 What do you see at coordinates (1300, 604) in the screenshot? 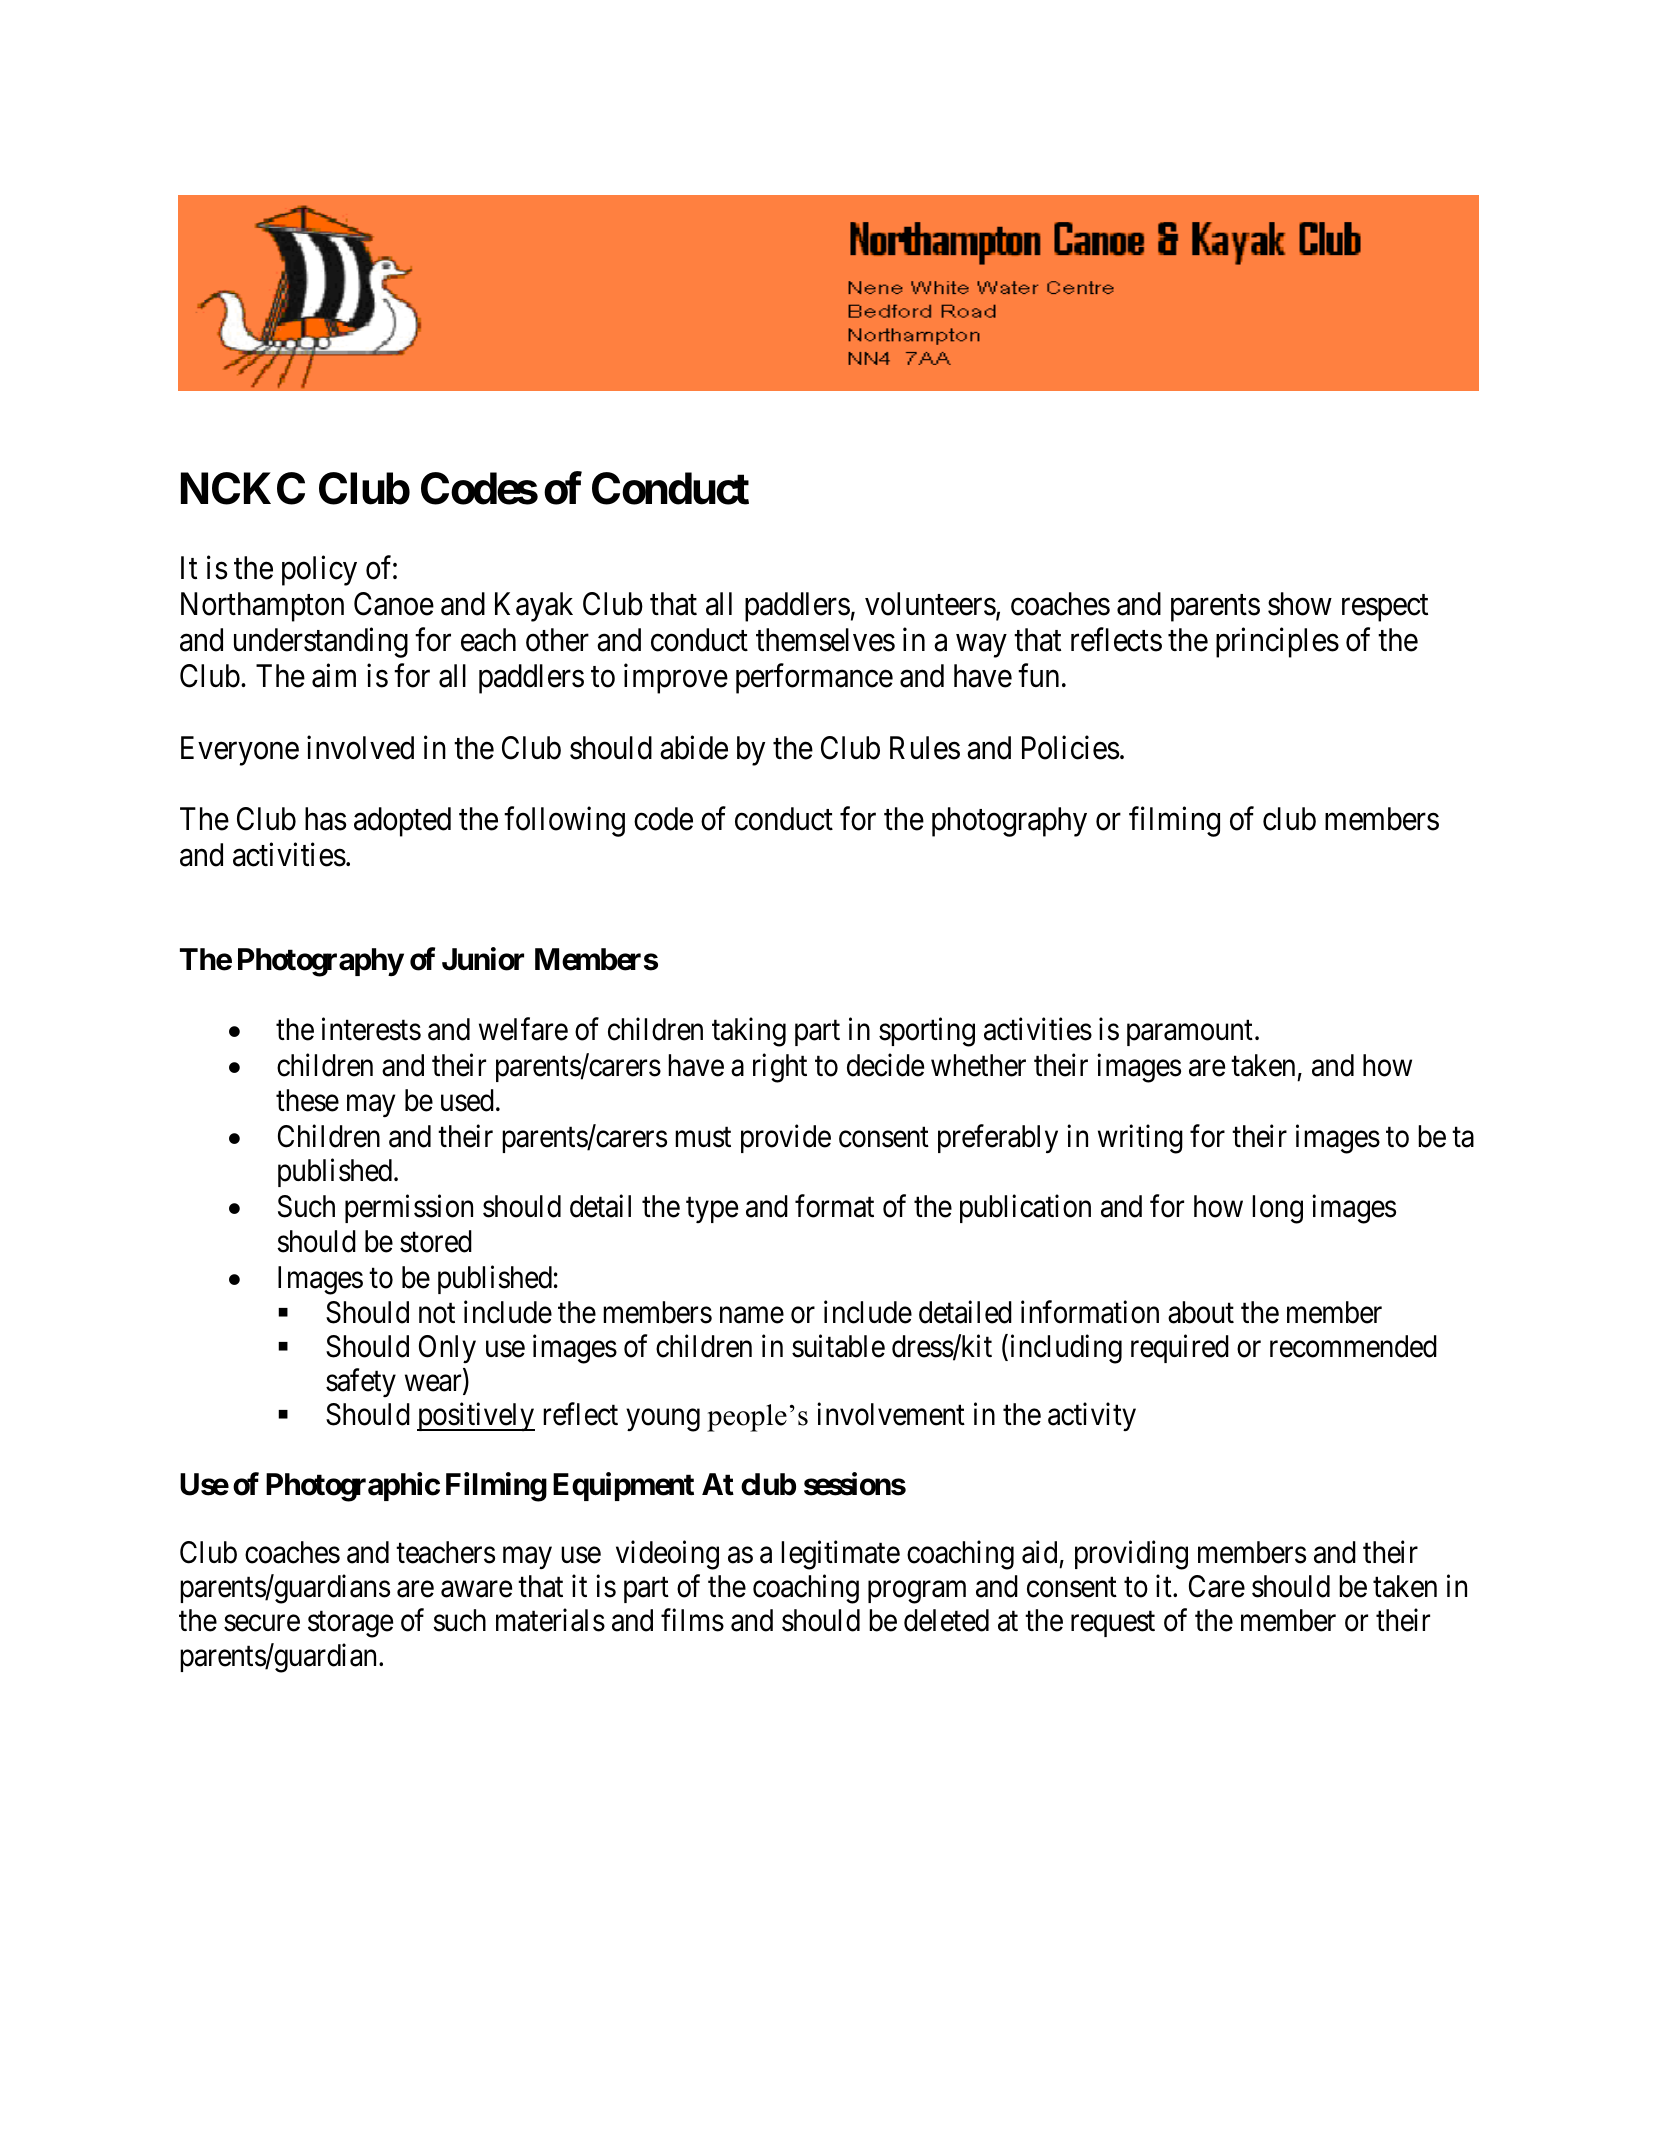
I see `show` at bounding box center [1300, 604].
